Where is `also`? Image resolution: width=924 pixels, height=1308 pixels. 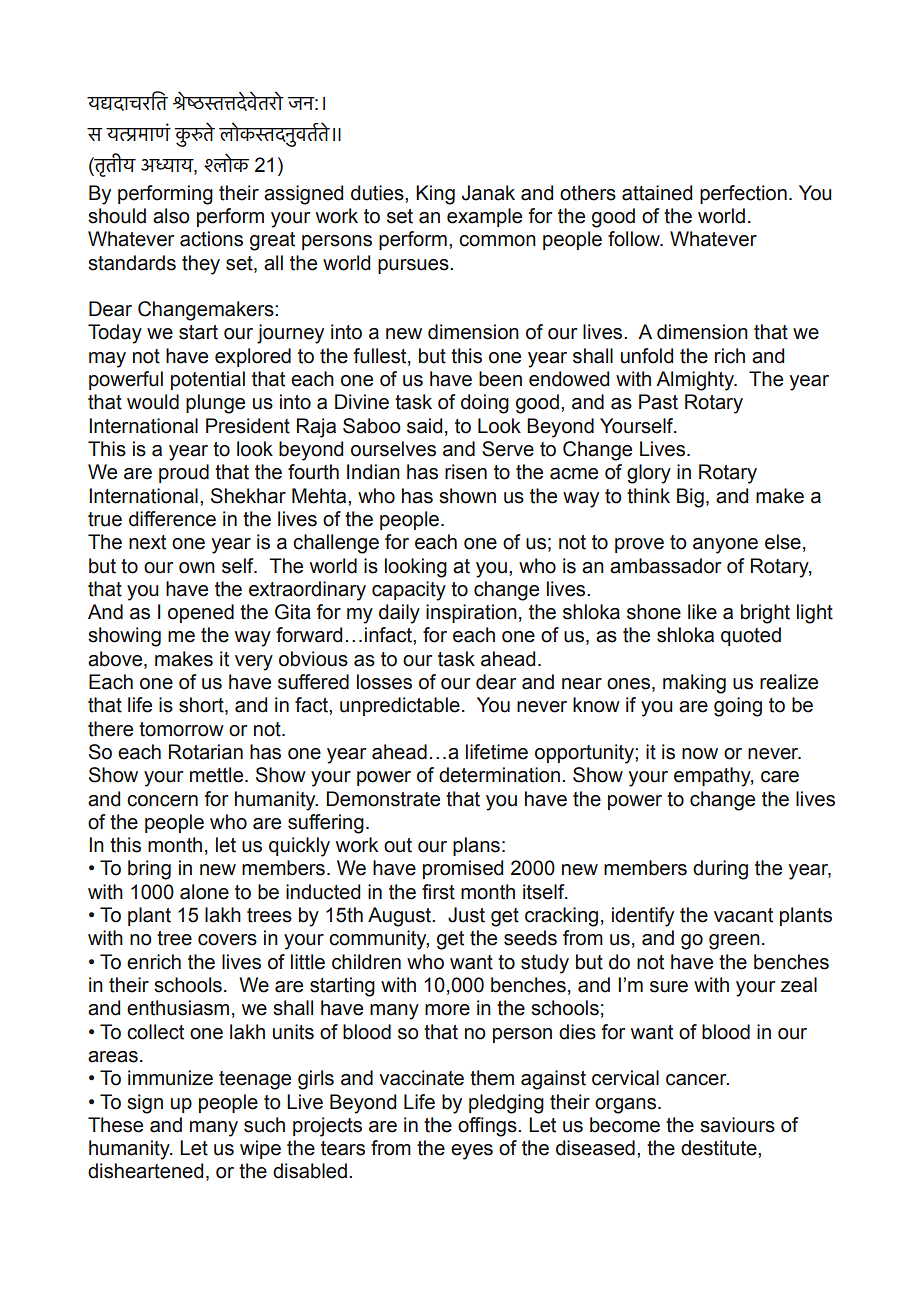 also is located at coordinates (171, 216).
